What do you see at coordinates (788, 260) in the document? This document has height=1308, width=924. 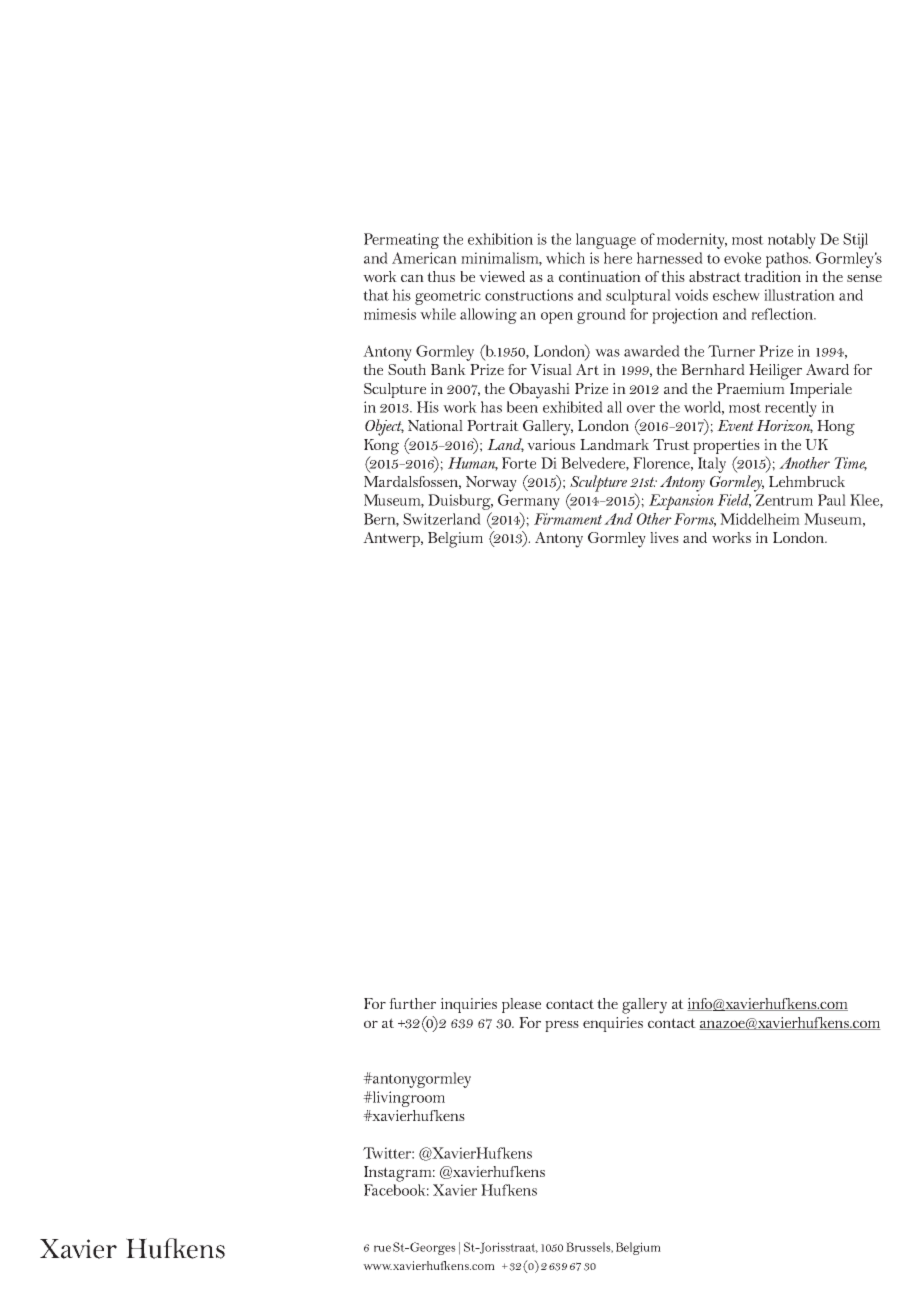 I see `pathos` at bounding box center [788, 260].
